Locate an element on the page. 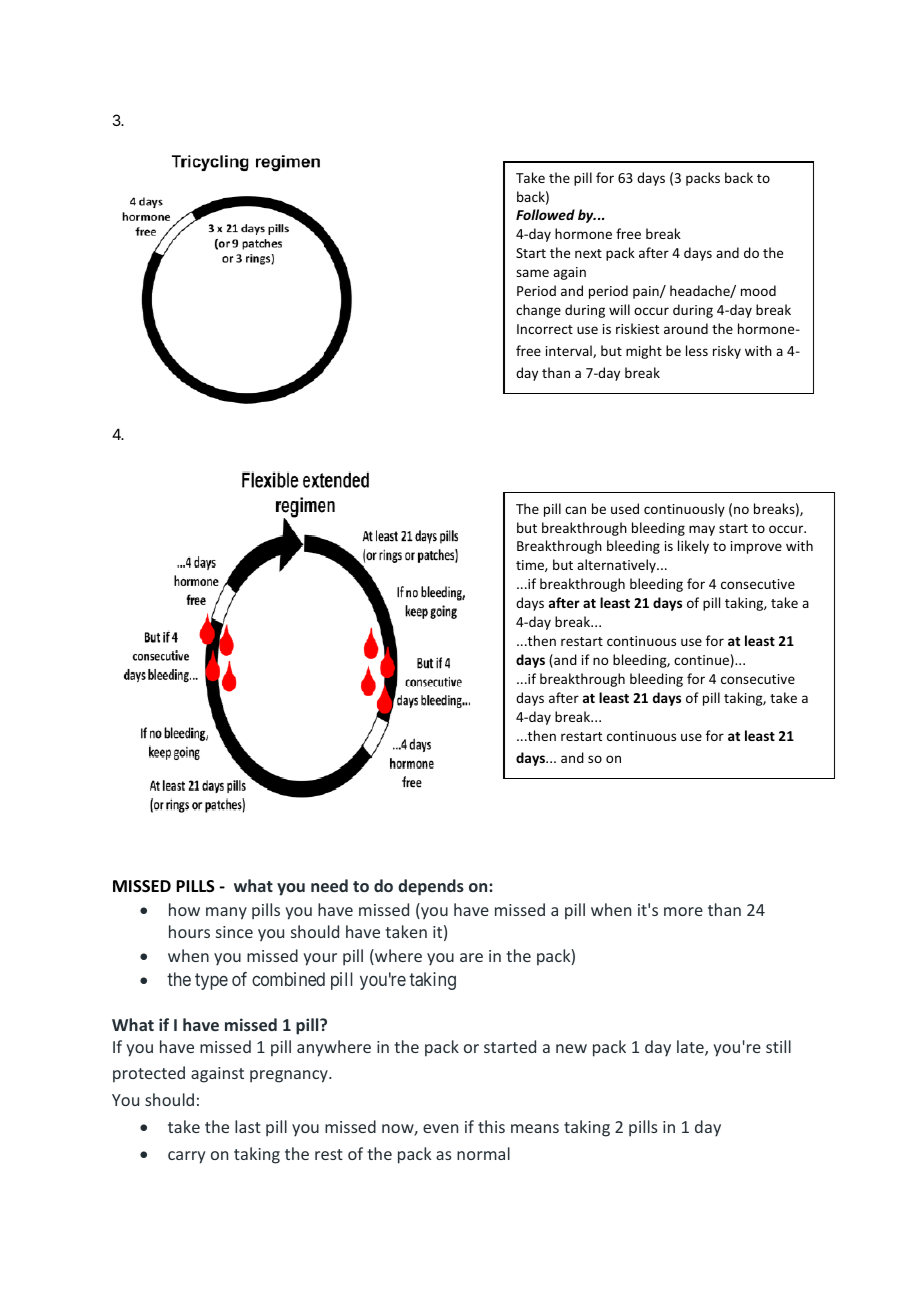  need is located at coordinates (329, 885).
